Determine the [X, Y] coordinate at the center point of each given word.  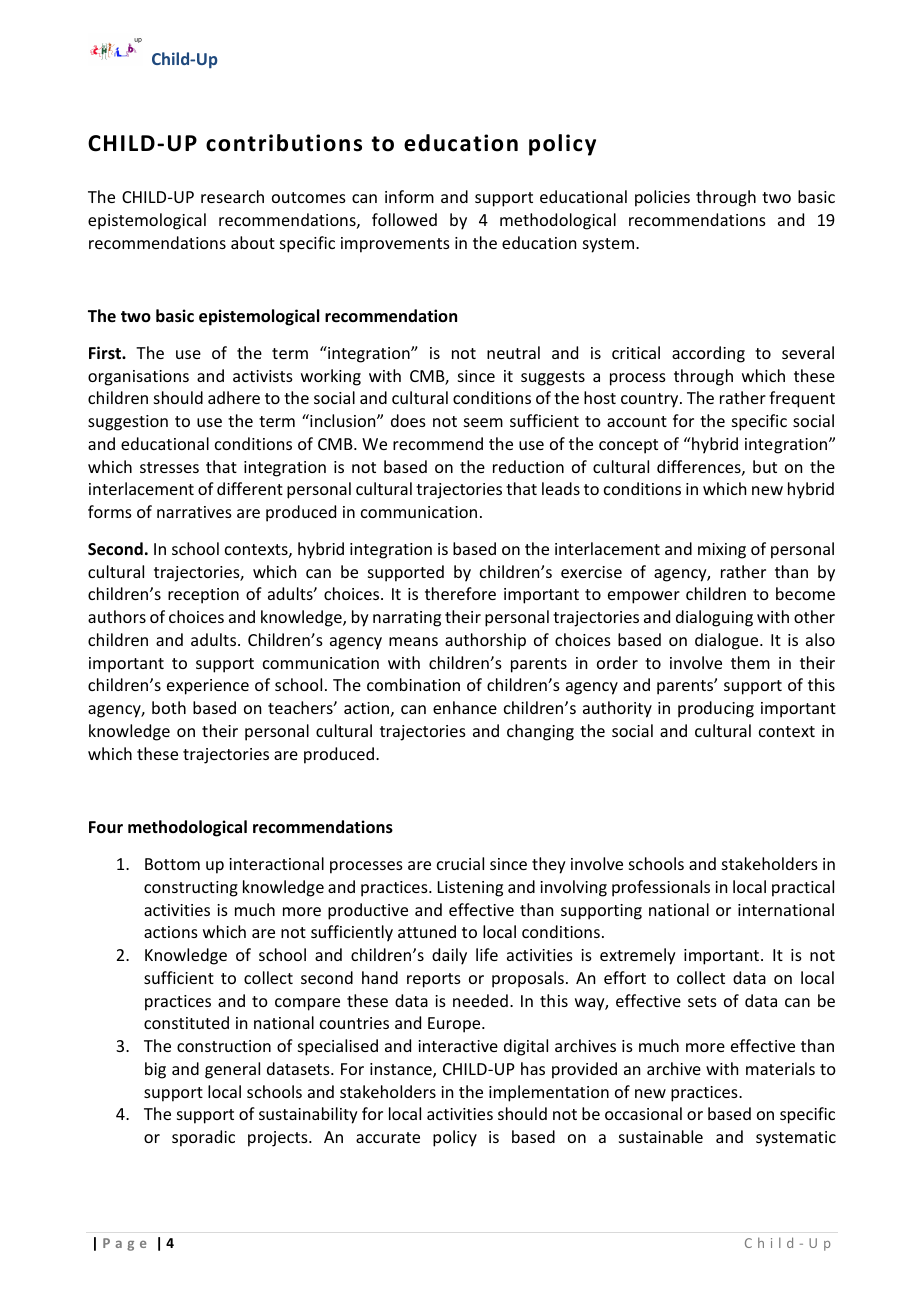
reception [203, 596]
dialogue [728, 641]
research [232, 196]
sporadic [203, 1138]
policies [662, 198]
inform [409, 196]
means [413, 641]
